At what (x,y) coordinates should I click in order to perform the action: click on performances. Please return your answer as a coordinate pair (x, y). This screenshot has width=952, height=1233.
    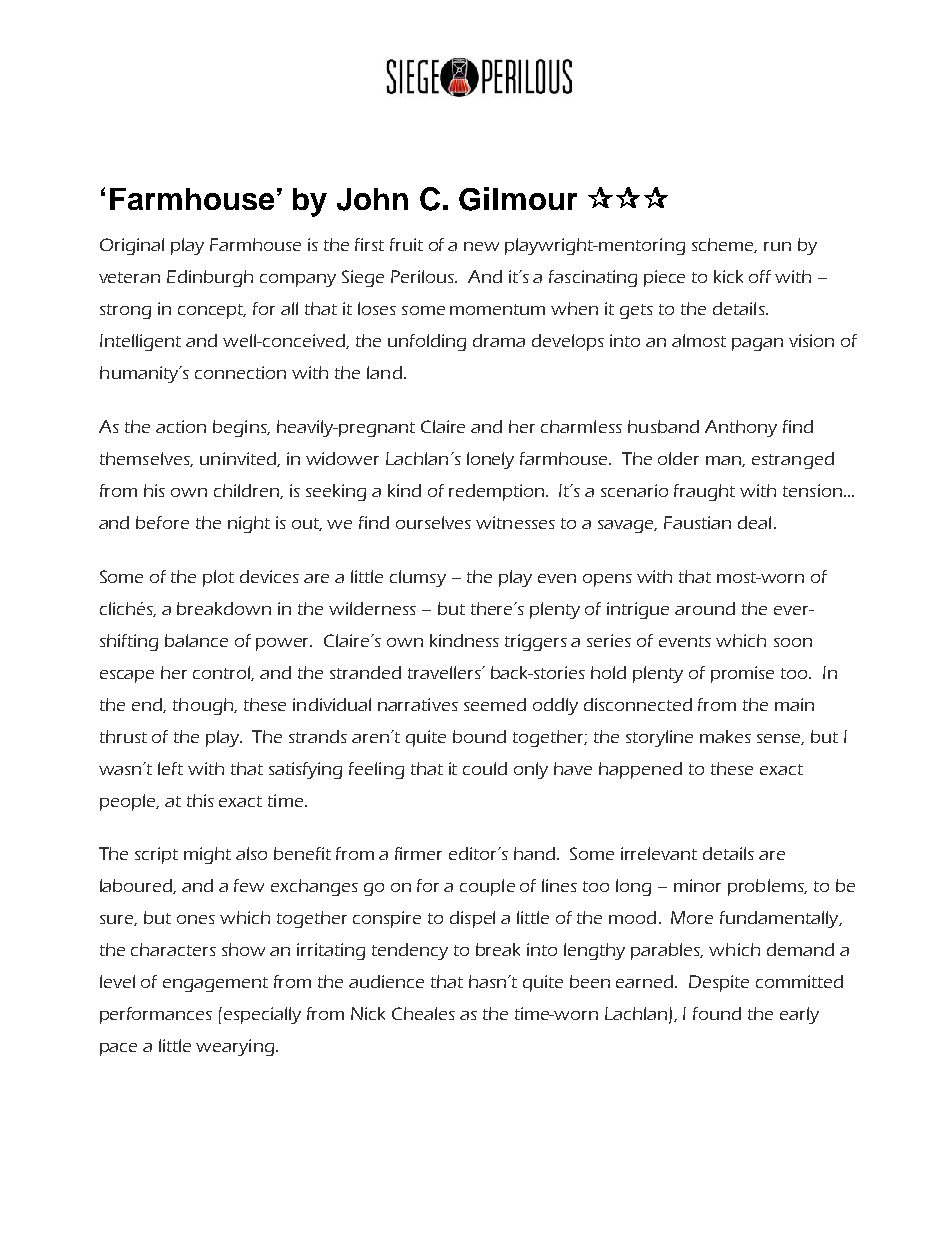
    Looking at the image, I should click on (156, 1015).
